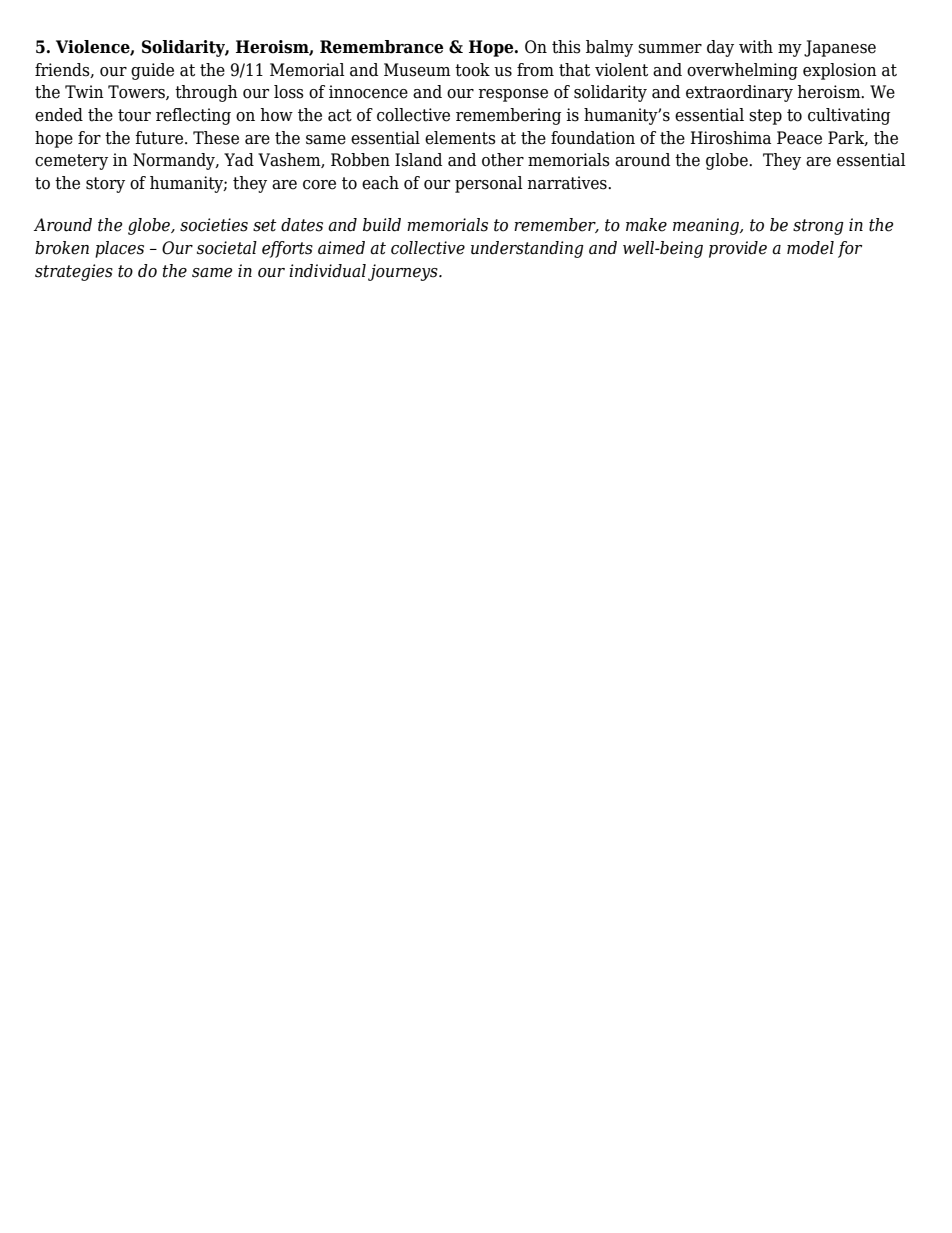 This image has width=952, height=1233. What do you see at coordinates (765, 117) in the image?
I see `step` at bounding box center [765, 117].
